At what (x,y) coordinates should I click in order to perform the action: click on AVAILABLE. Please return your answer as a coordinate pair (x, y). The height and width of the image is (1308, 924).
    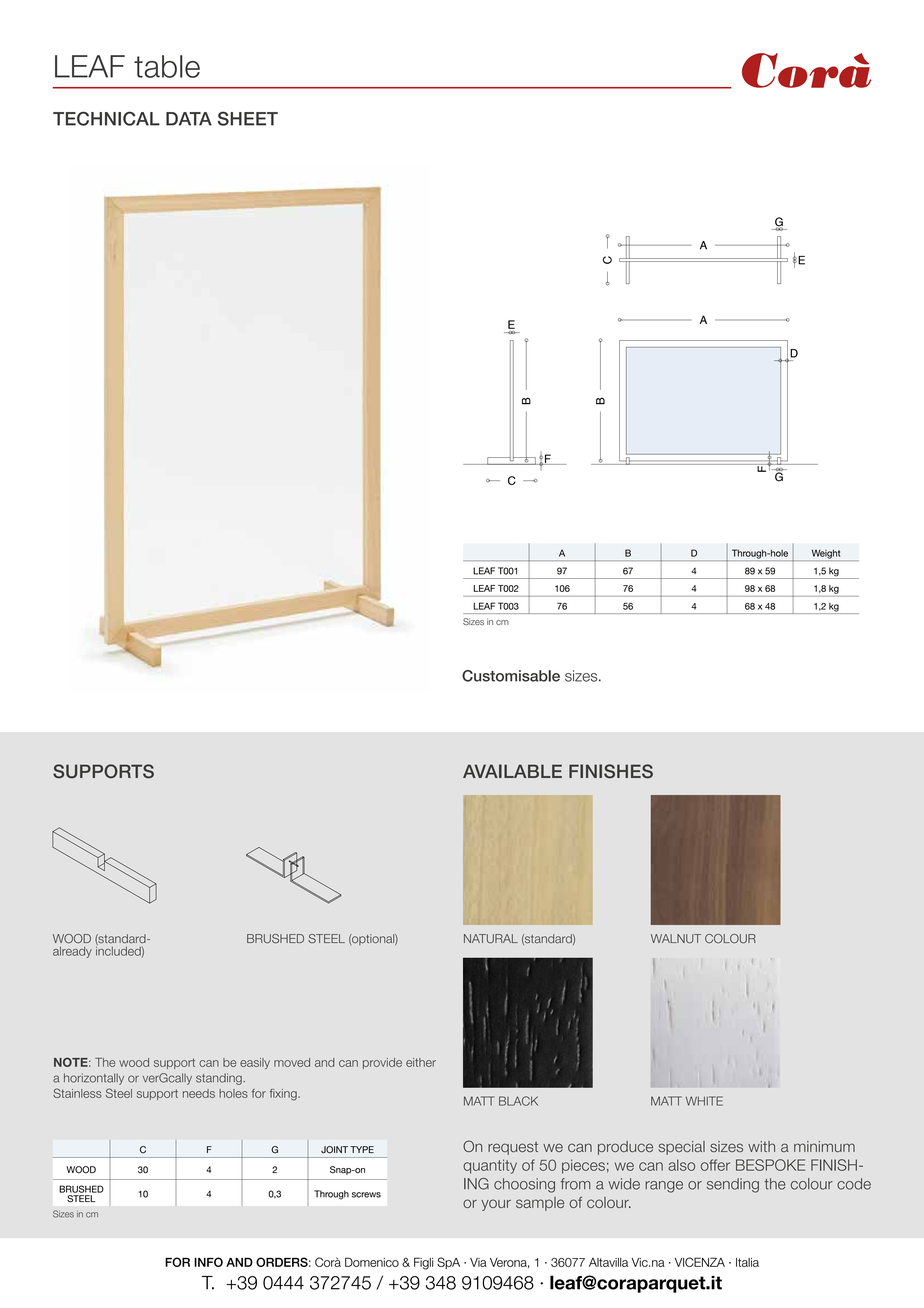
    Looking at the image, I should click on (512, 771).
